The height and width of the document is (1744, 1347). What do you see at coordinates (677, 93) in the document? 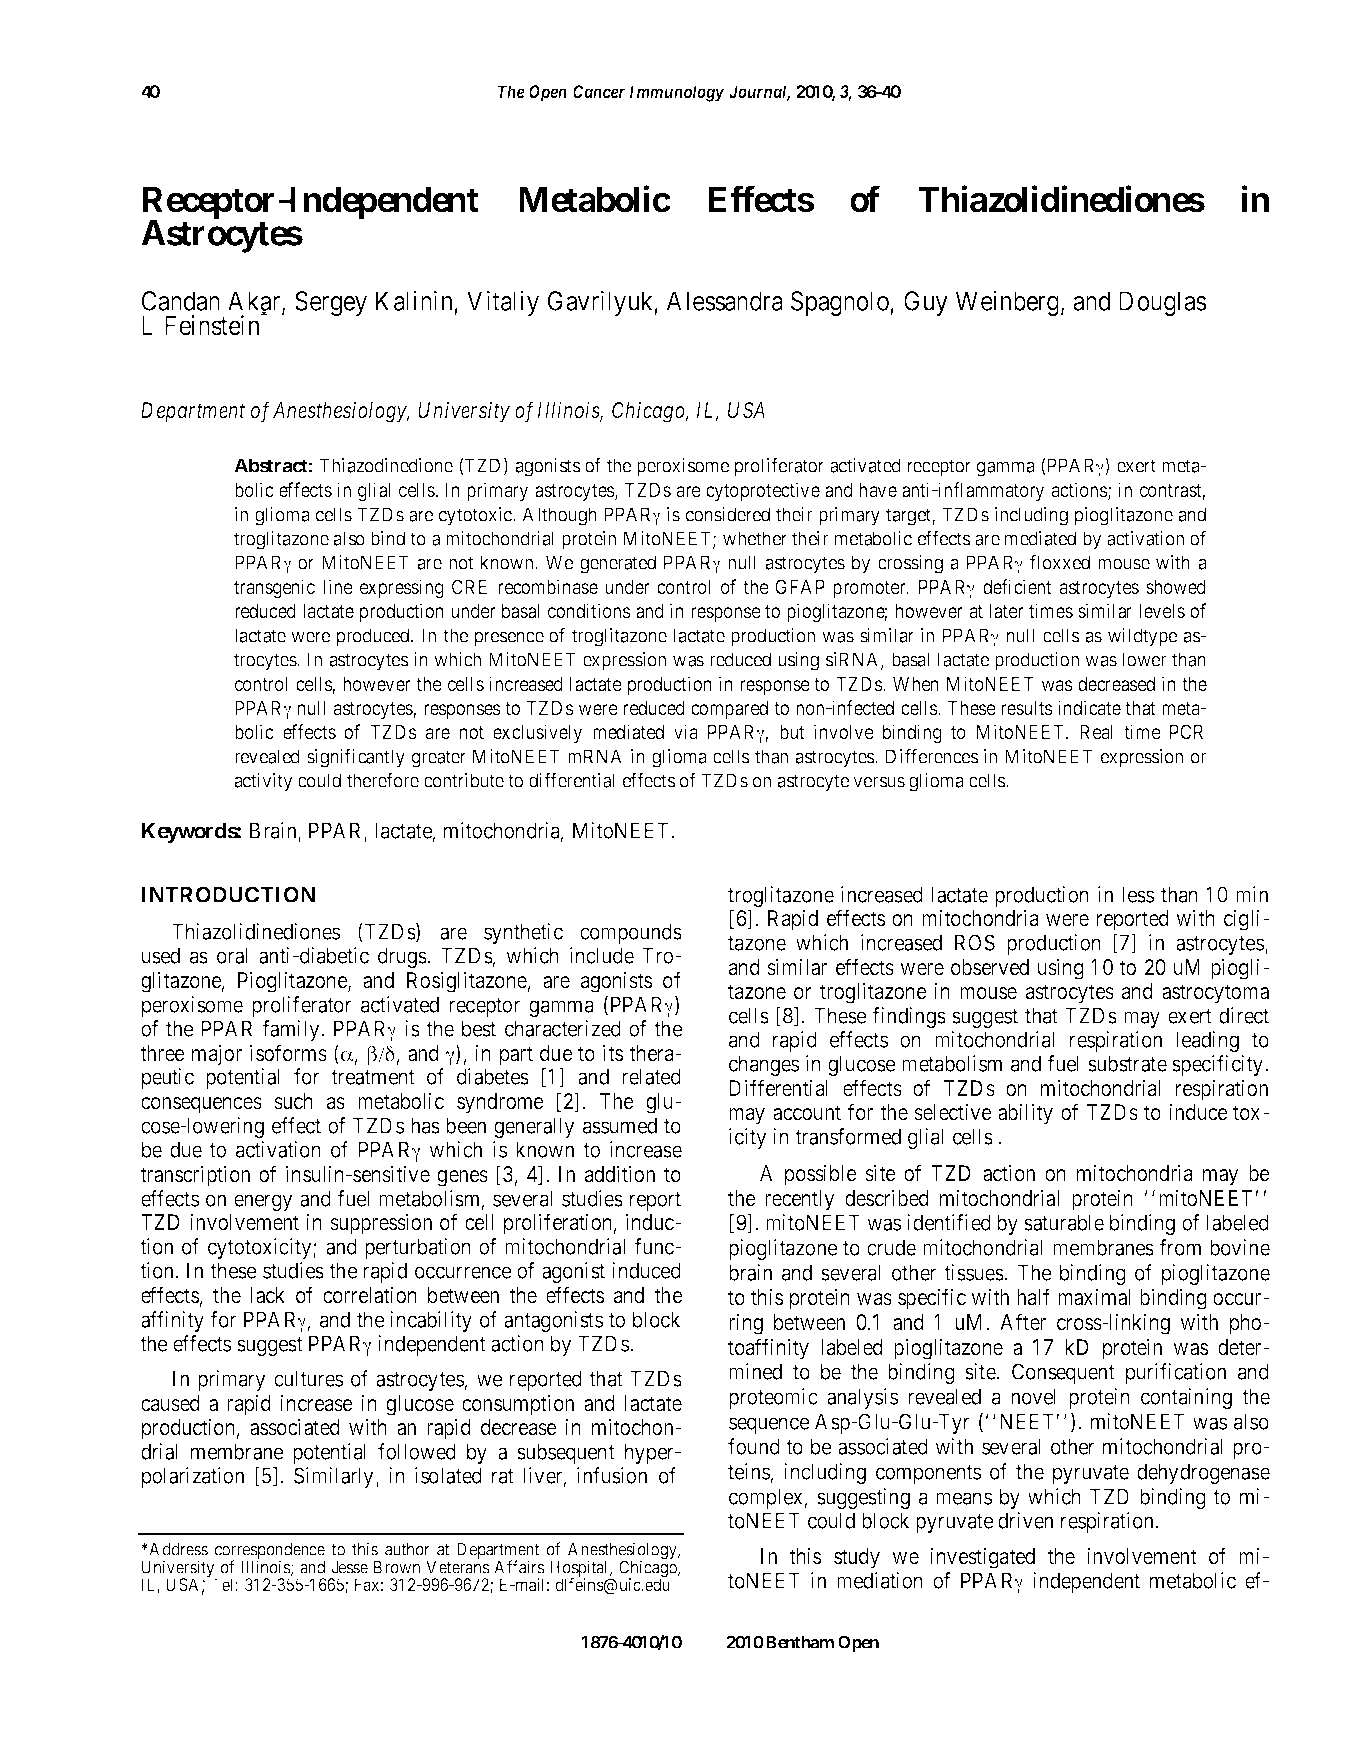
I see `Immunology` at bounding box center [677, 93].
